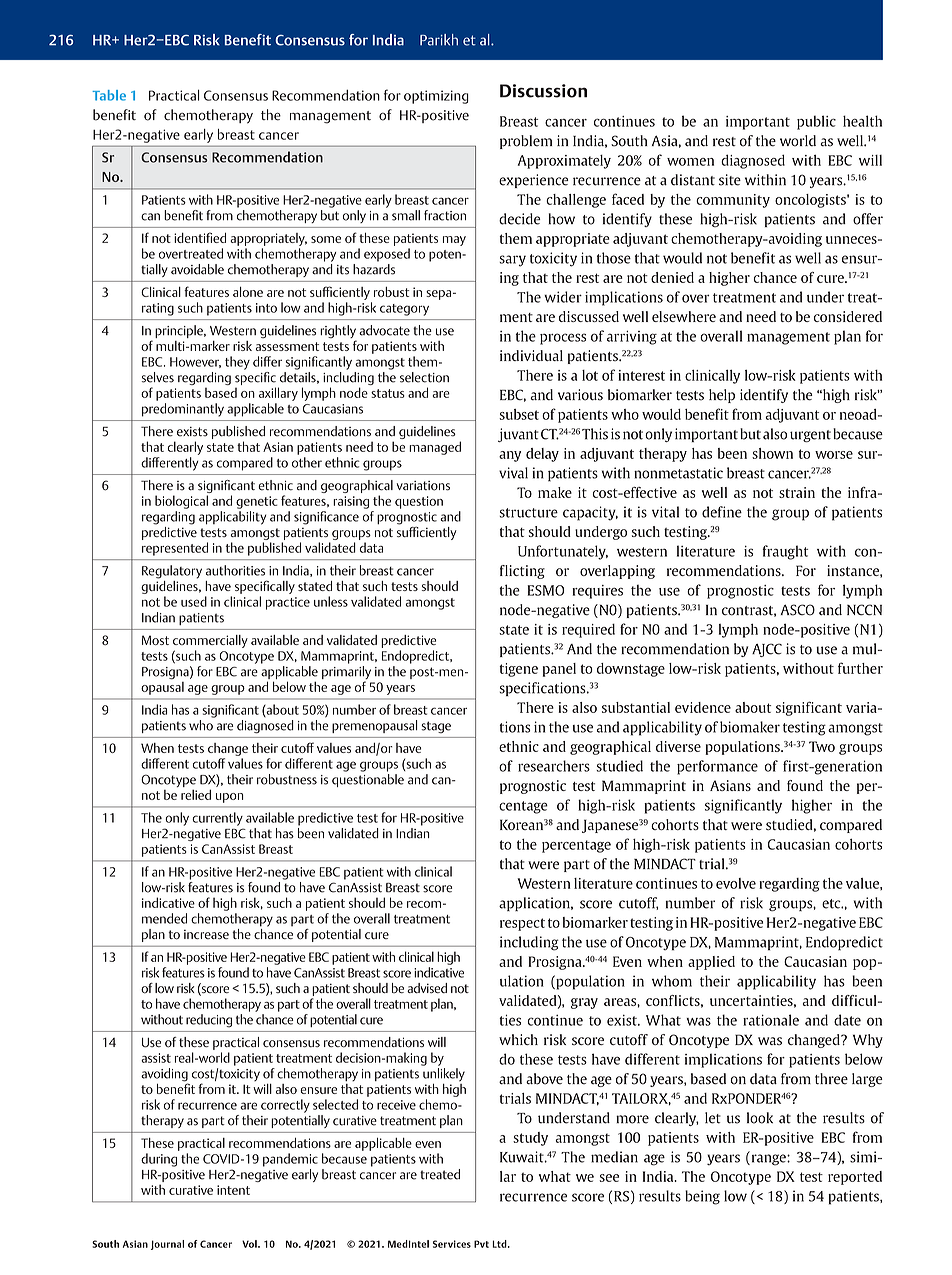  Describe the element at coordinates (109, 95) in the image. I see `Table` at that location.
